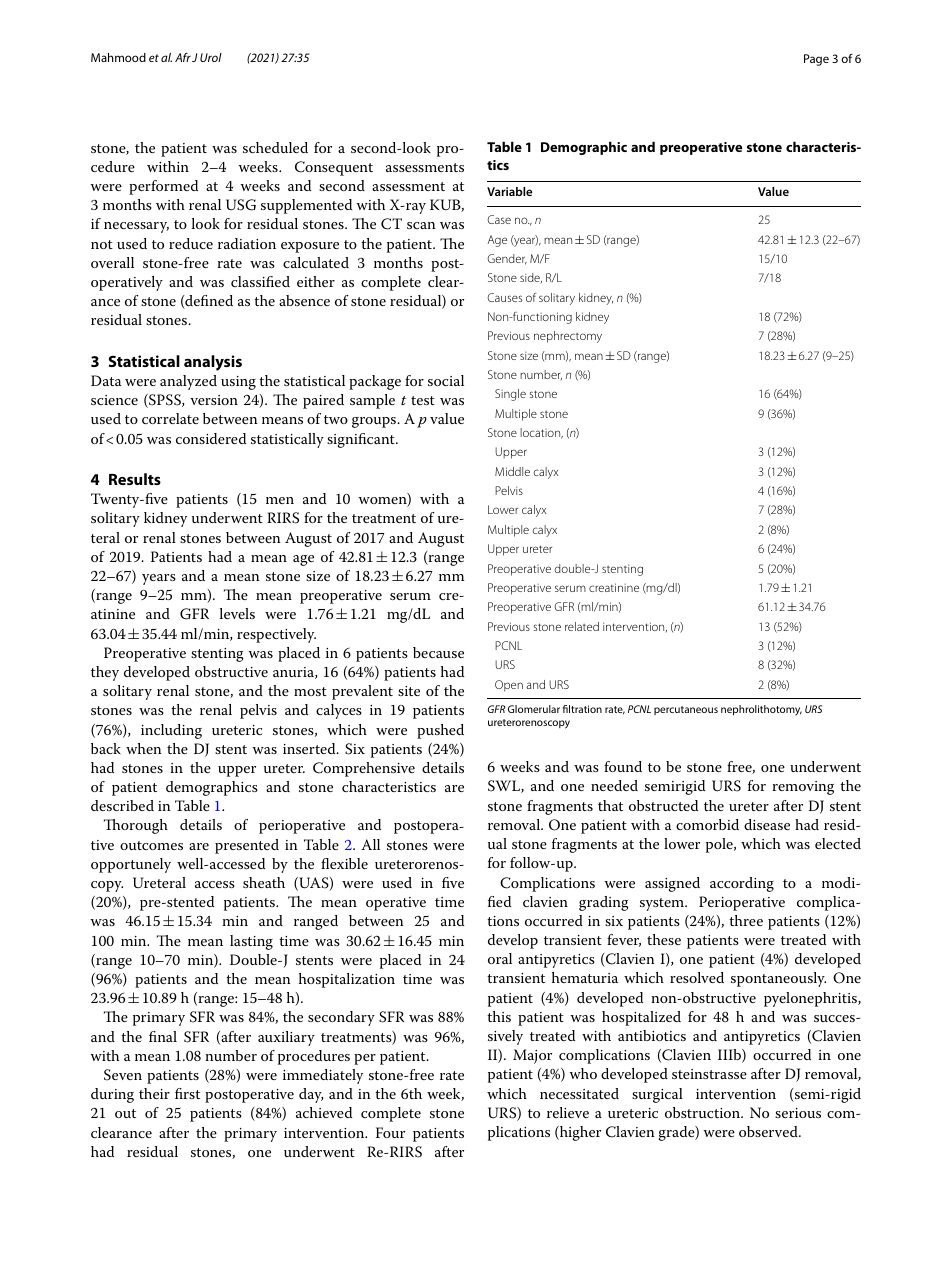 The image size is (952, 1265). I want to click on Afr, so click(183, 57).
